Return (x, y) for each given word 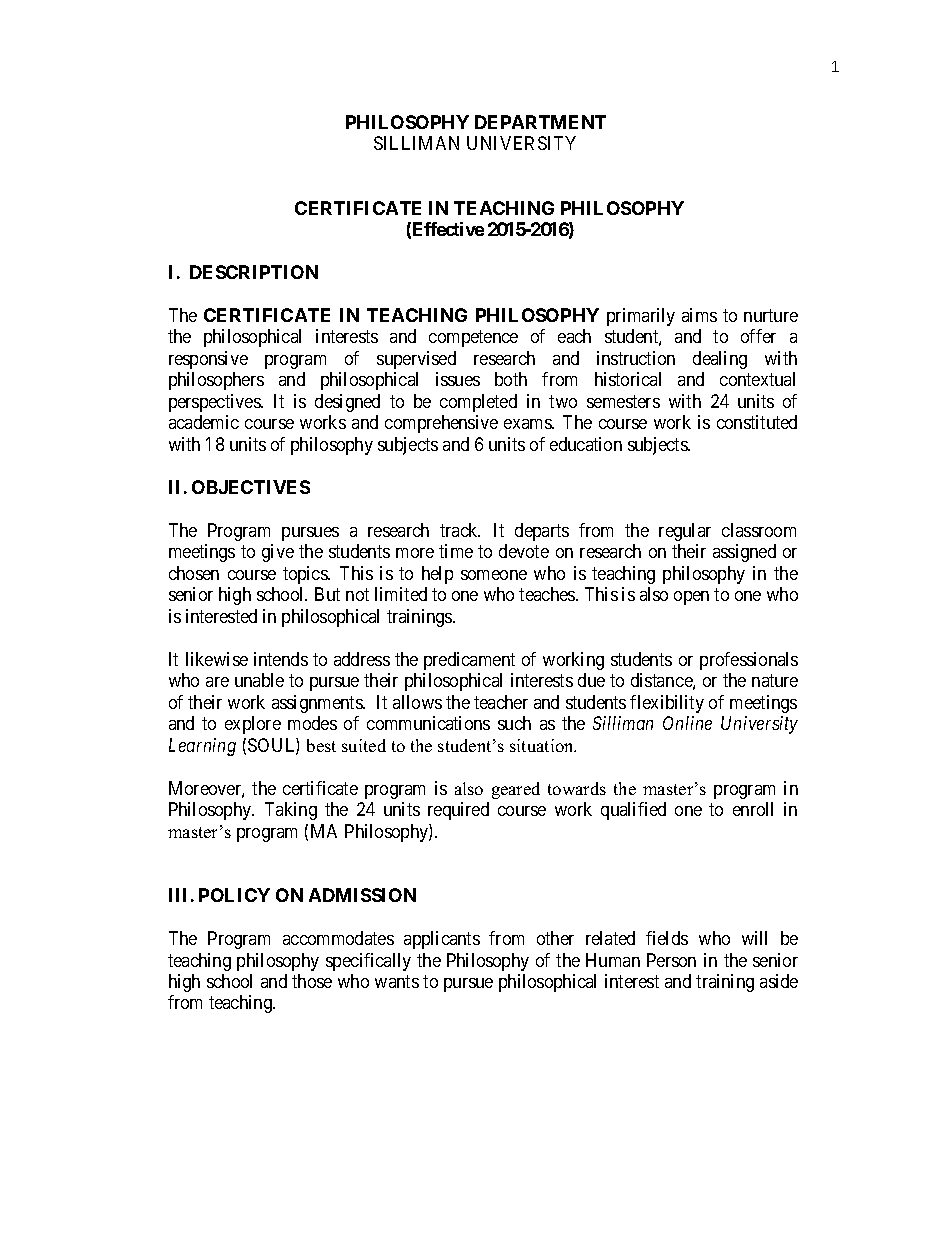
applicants (442, 940)
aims (699, 315)
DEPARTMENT (540, 122)
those (312, 981)
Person (671, 960)
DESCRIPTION (254, 272)
